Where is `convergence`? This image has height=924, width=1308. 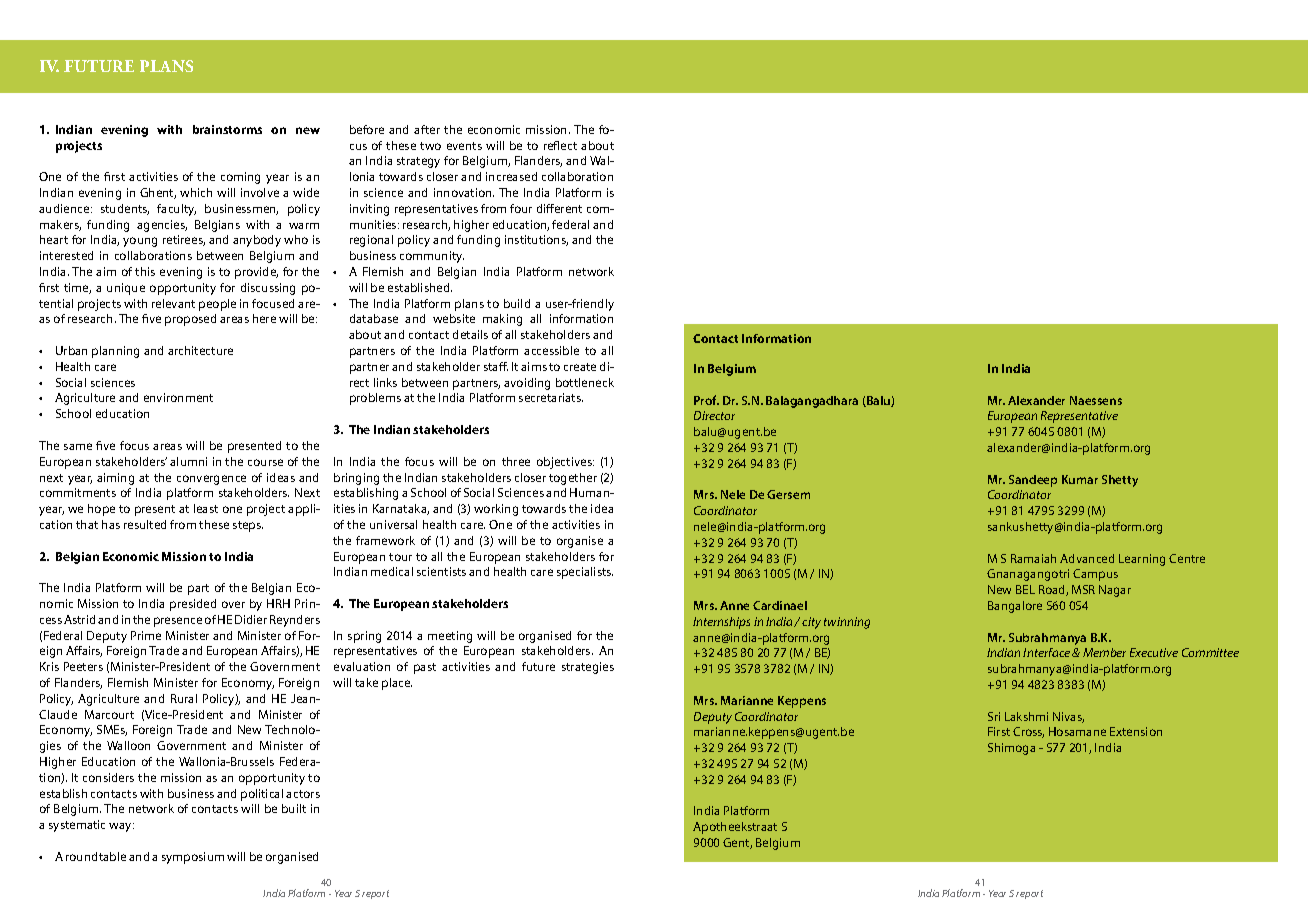
convergence is located at coordinates (211, 480).
